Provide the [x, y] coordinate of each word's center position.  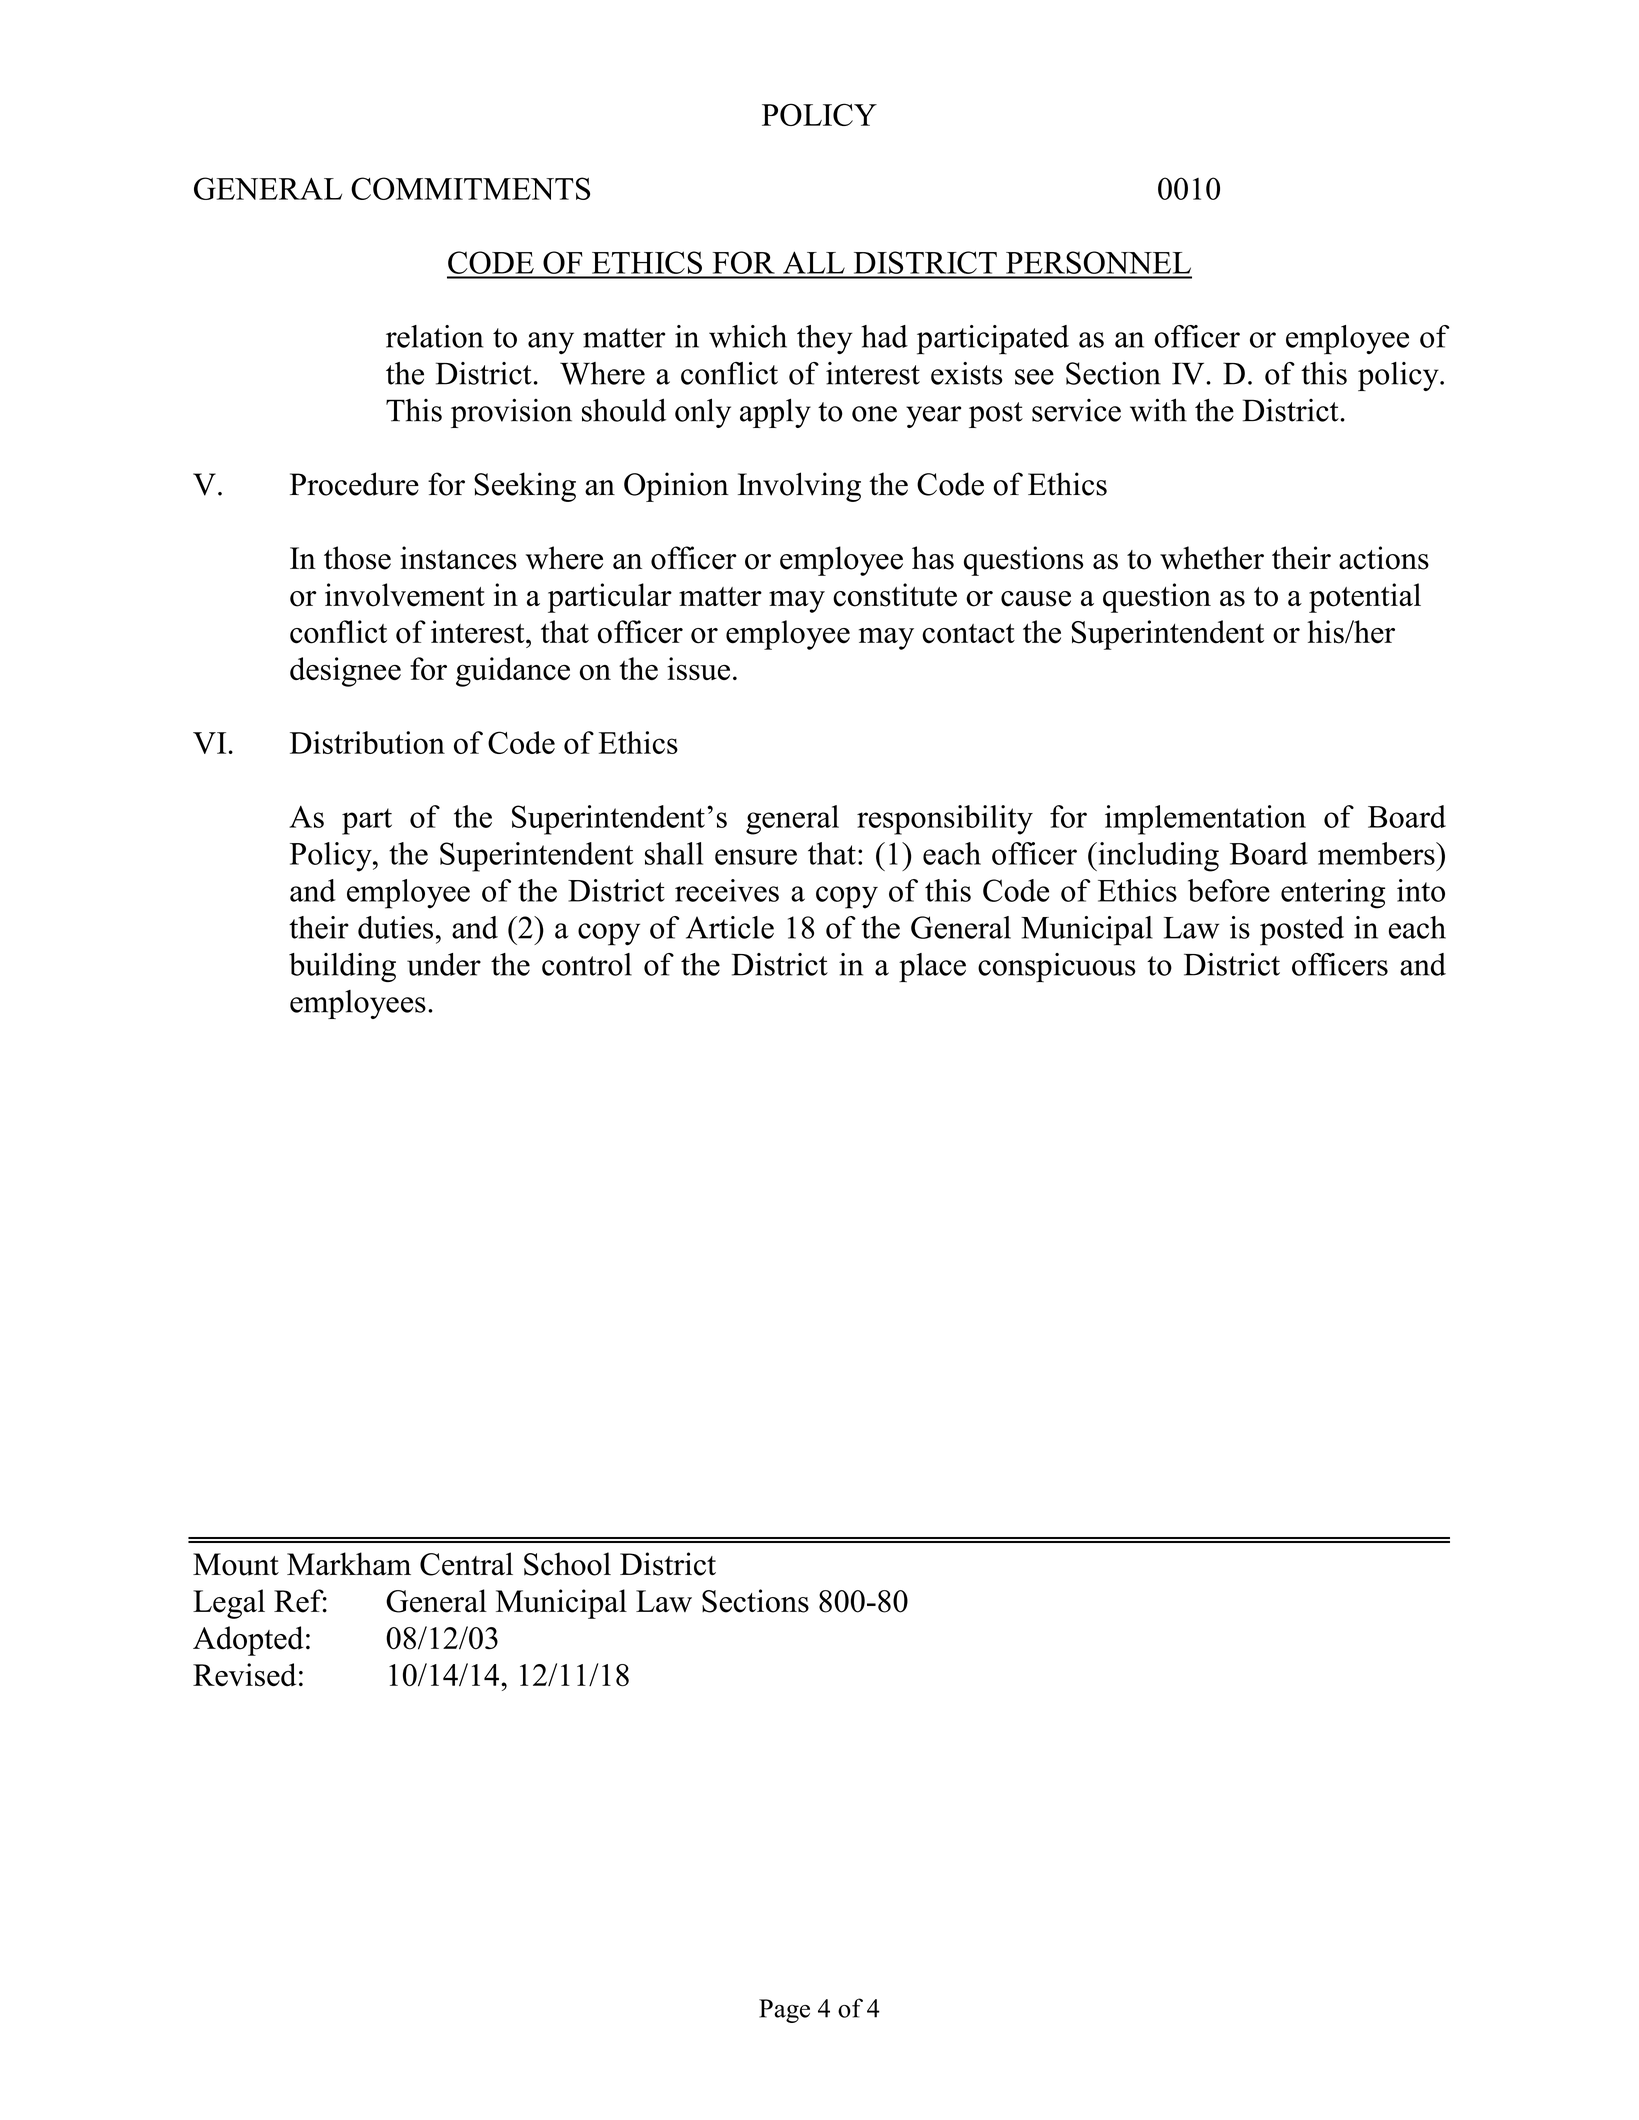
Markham [349, 1564]
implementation [1205, 820]
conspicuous [1057, 967]
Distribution [367, 742]
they [825, 339]
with [1158, 410]
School [567, 1564]
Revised [244, 1675]
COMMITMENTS [470, 188]
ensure [756, 857]
